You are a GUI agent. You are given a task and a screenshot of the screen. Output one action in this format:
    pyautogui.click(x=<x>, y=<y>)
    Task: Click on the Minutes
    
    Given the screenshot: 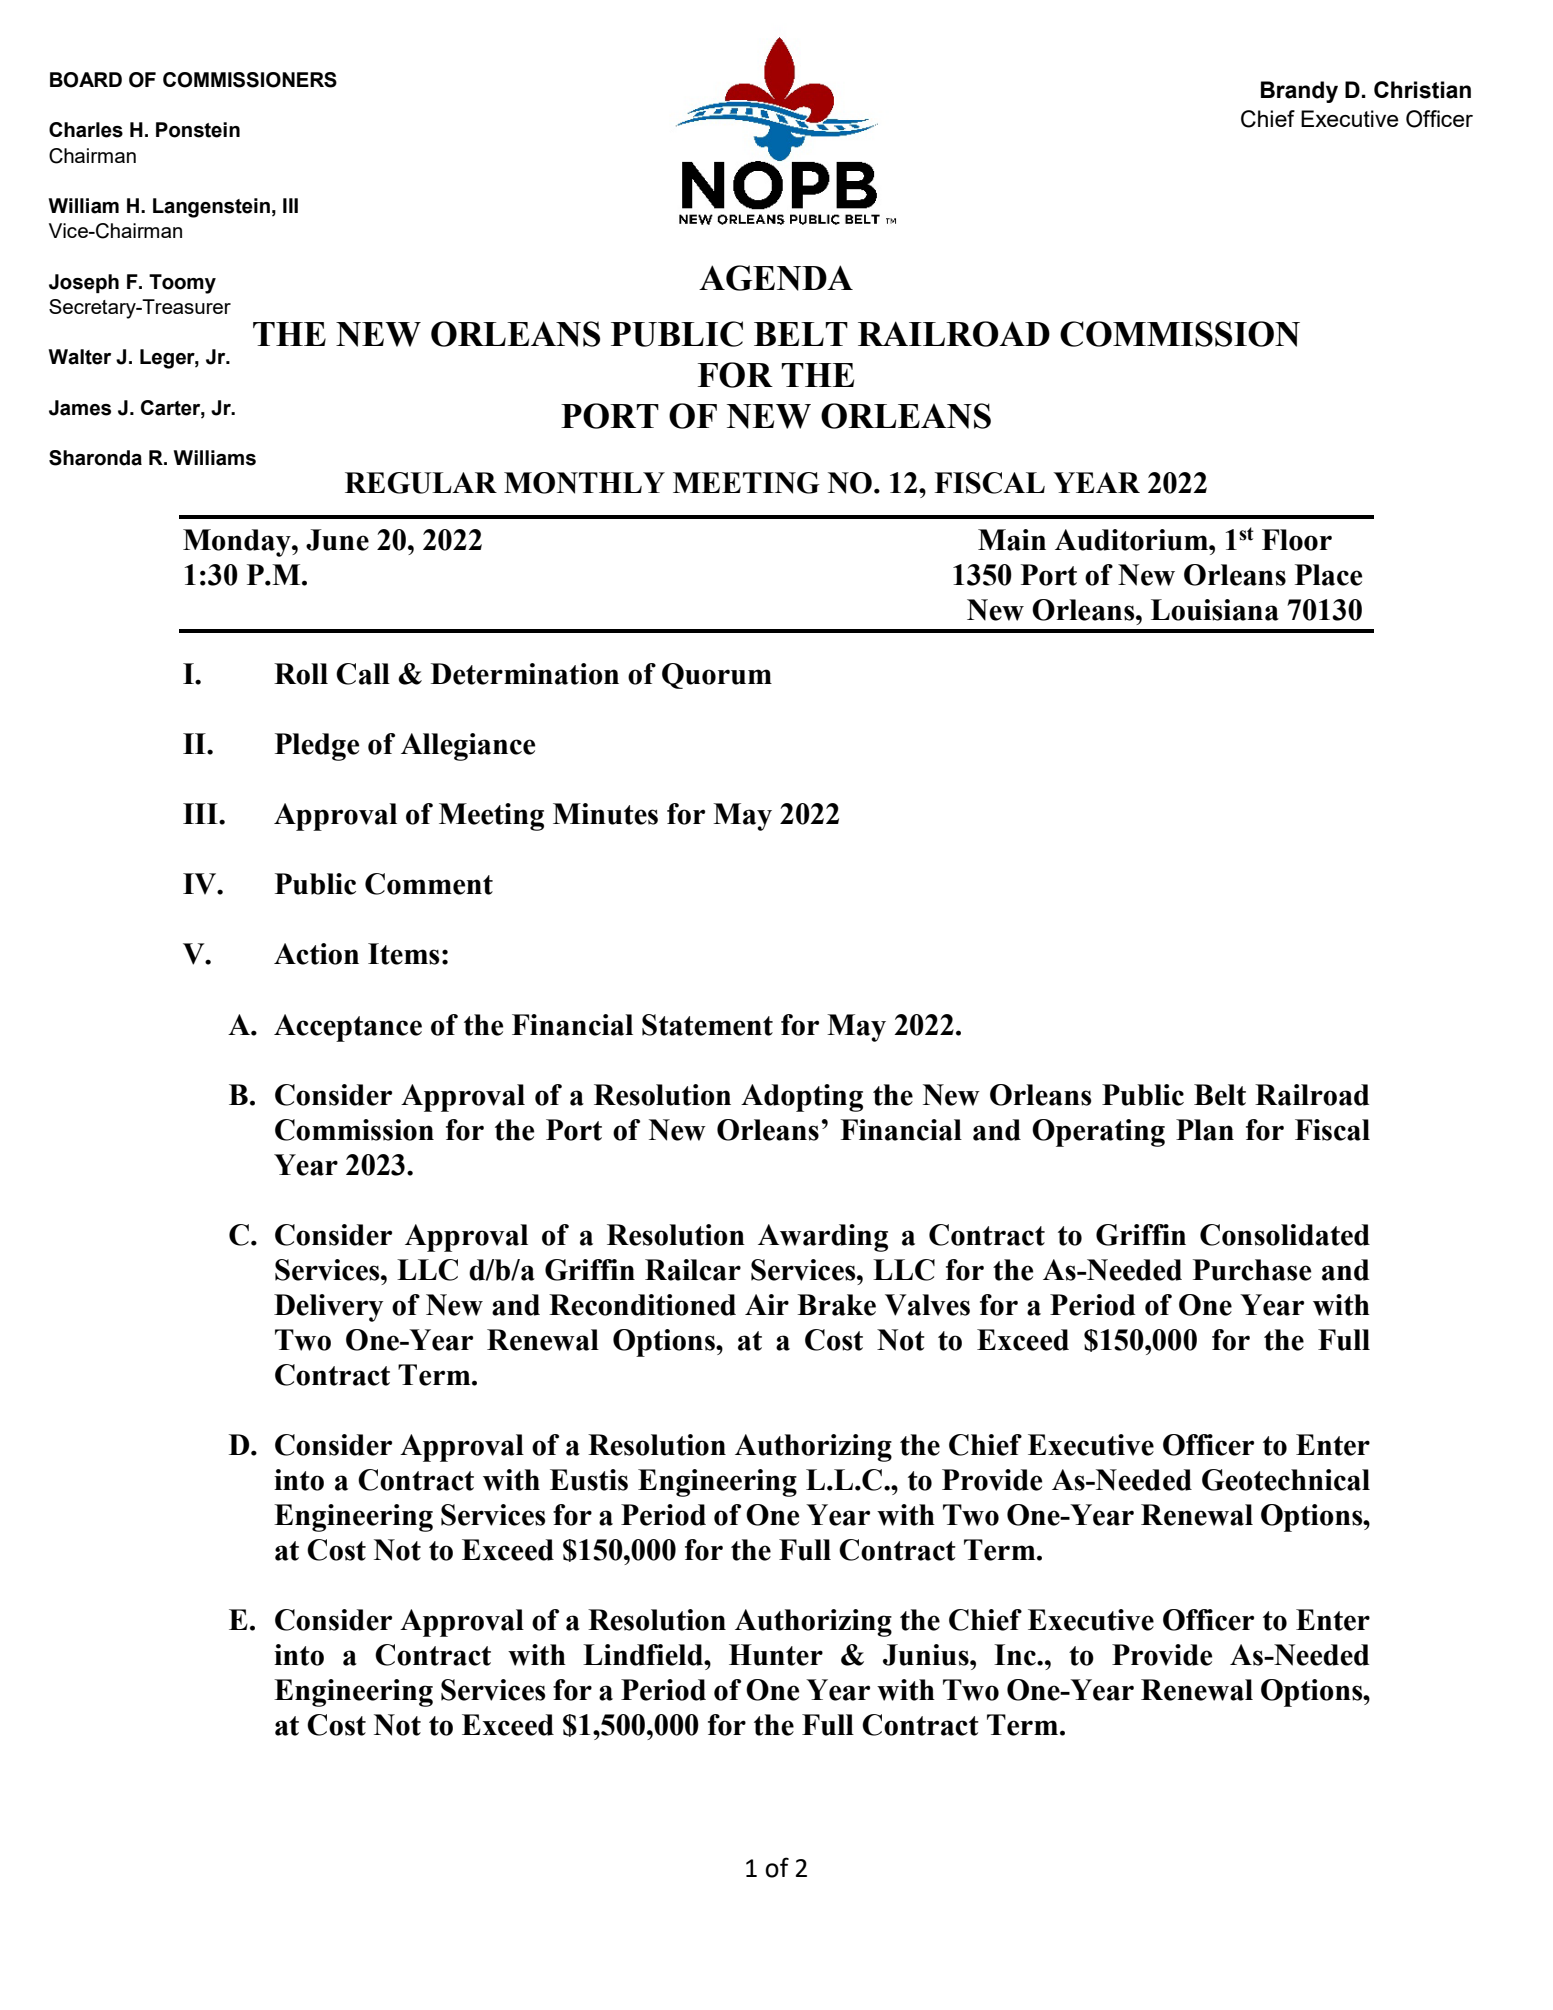 What is the action you would take?
    pyautogui.click(x=605, y=814)
